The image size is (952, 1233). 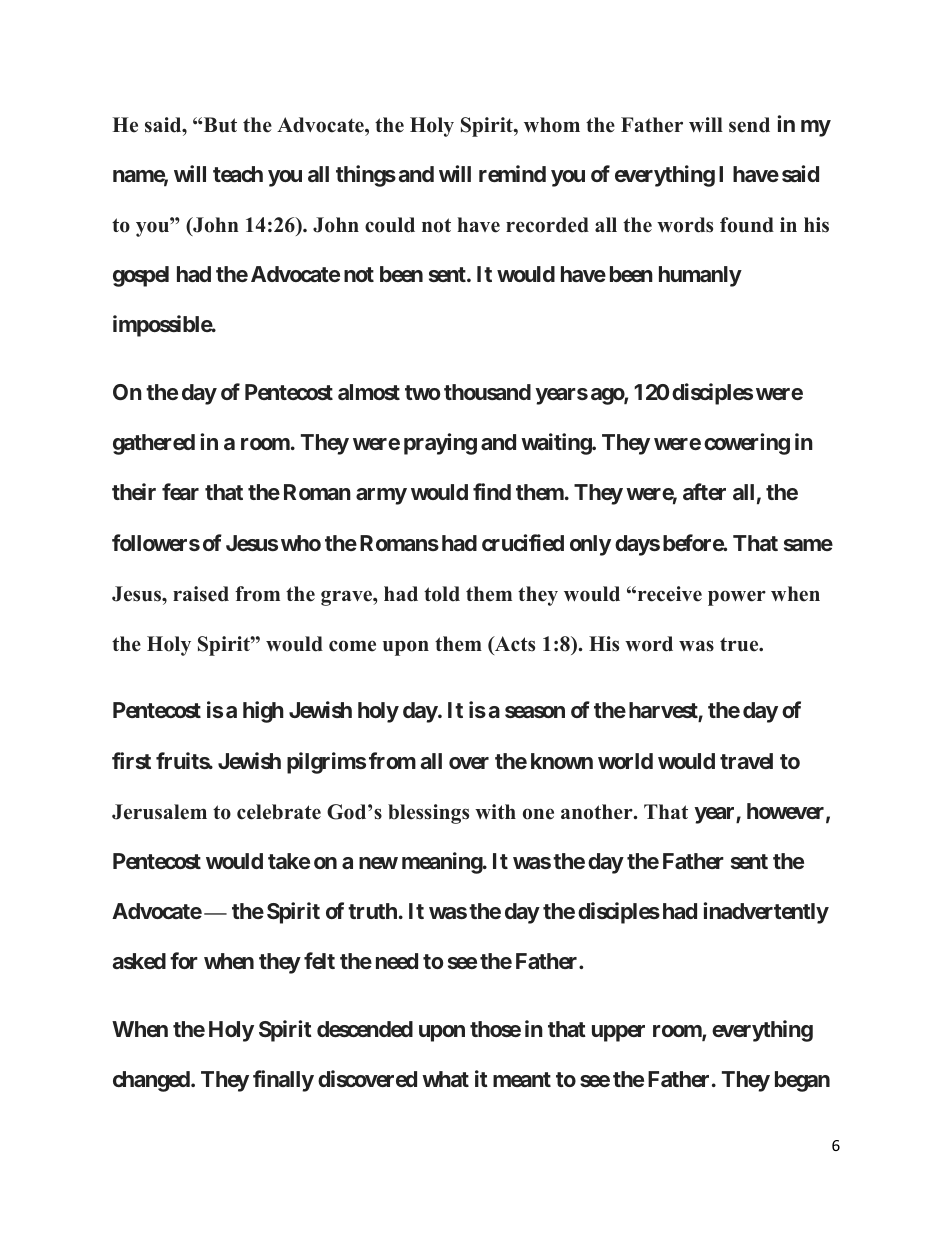 I want to click on travel, so click(x=746, y=761).
